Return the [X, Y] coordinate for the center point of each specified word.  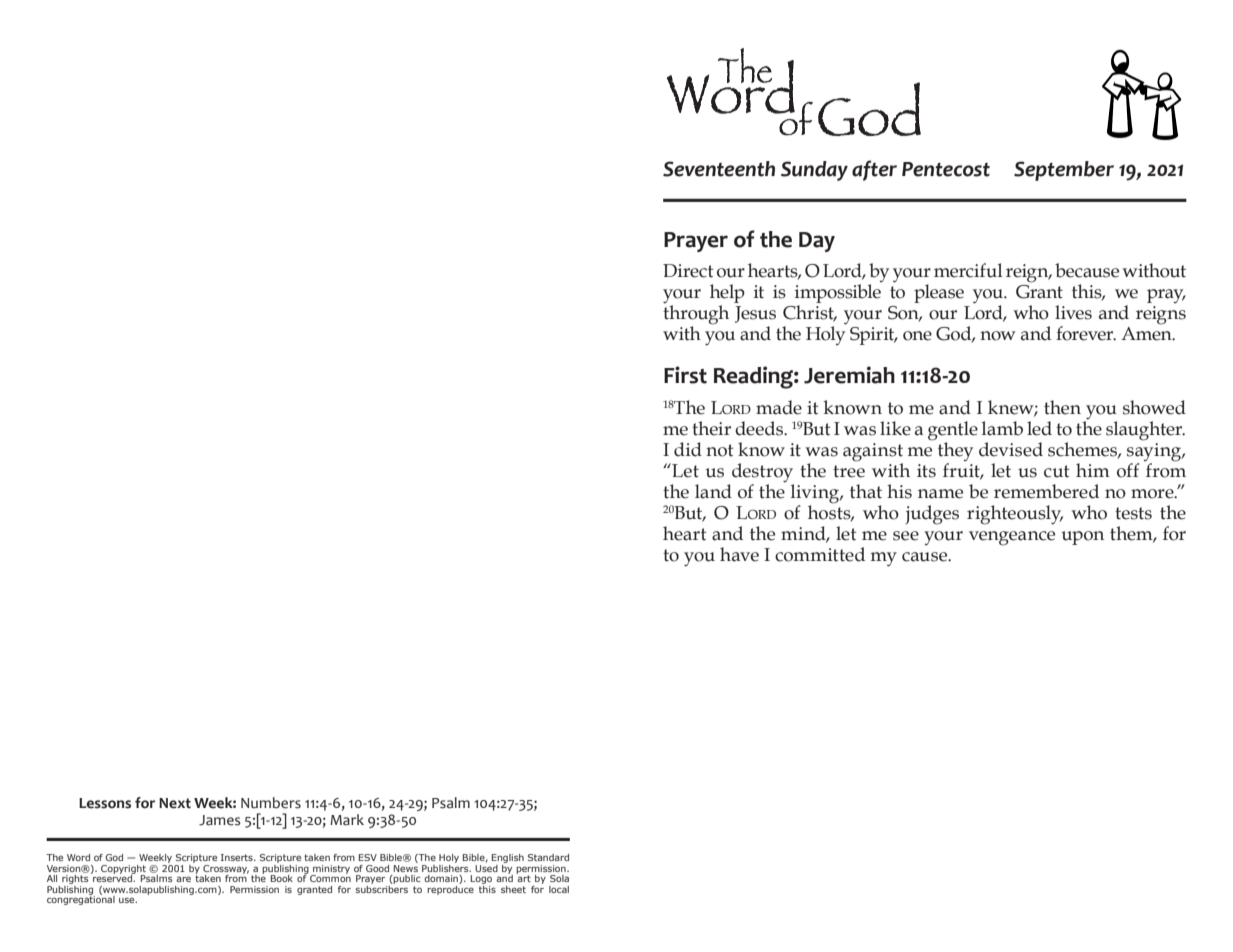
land [713, 491]
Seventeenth [719, 169]
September [1064, 171]
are [183, 879]
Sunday [814, 171]
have [739, 554]
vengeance [1012, 538]
